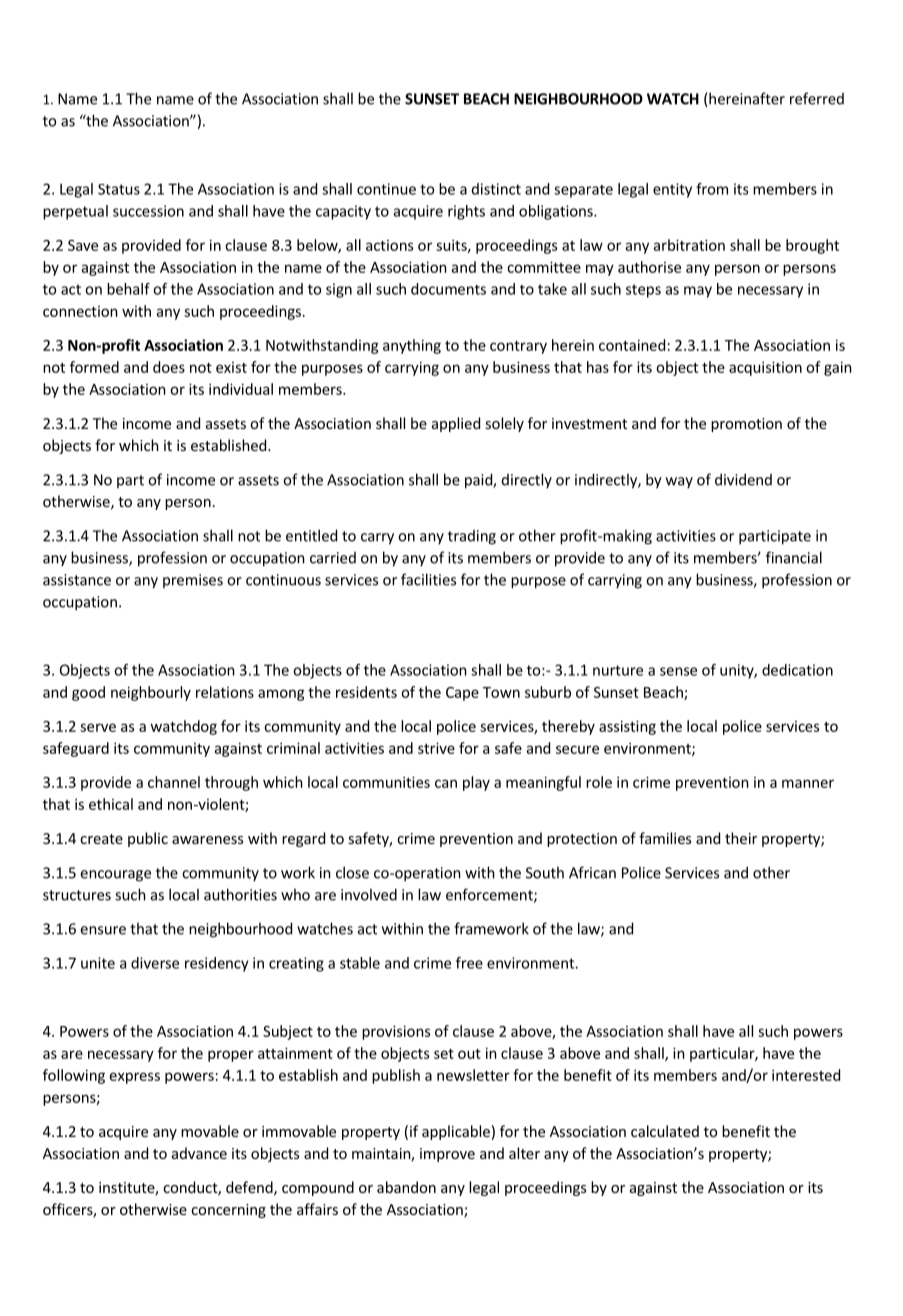 This screenshot has width=903, height=1316. Describe the element at coordinates (199, 1153) in the screenshot. I see `advance` at that location.
